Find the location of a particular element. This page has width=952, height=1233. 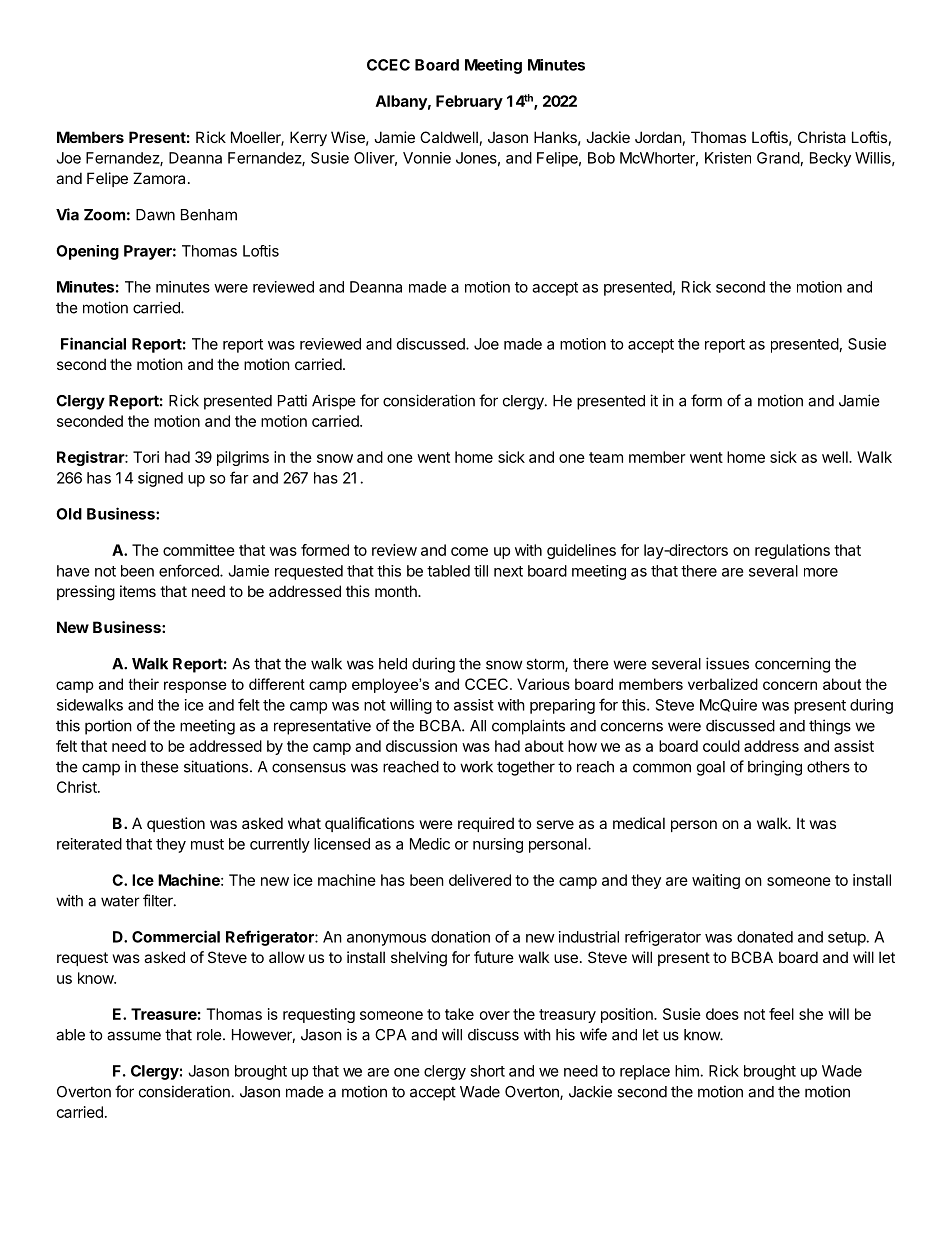

assume is located at coordinates (134, 1036).
